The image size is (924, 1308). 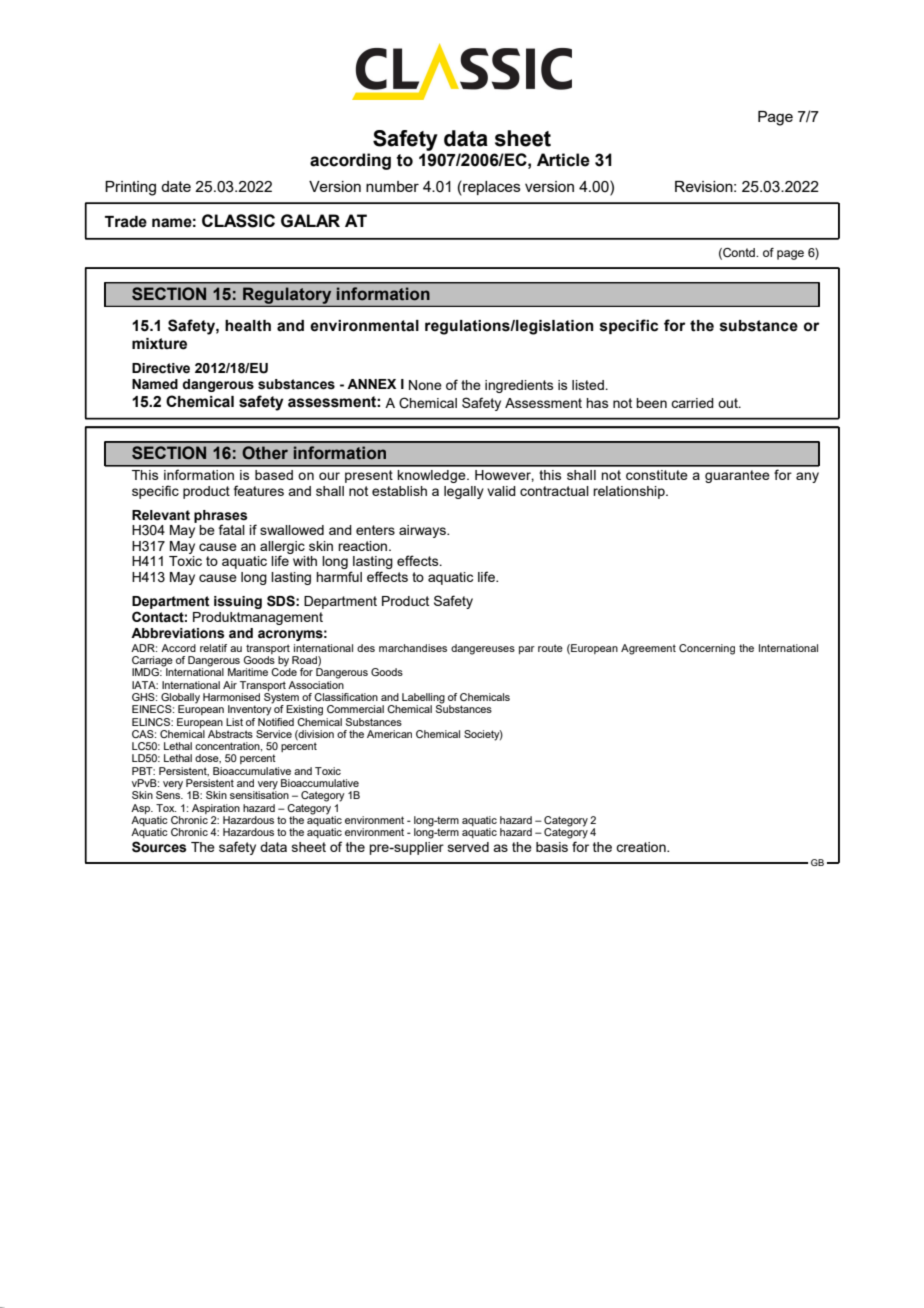 I want to click on Concerning, so click(x=707, y=649).
